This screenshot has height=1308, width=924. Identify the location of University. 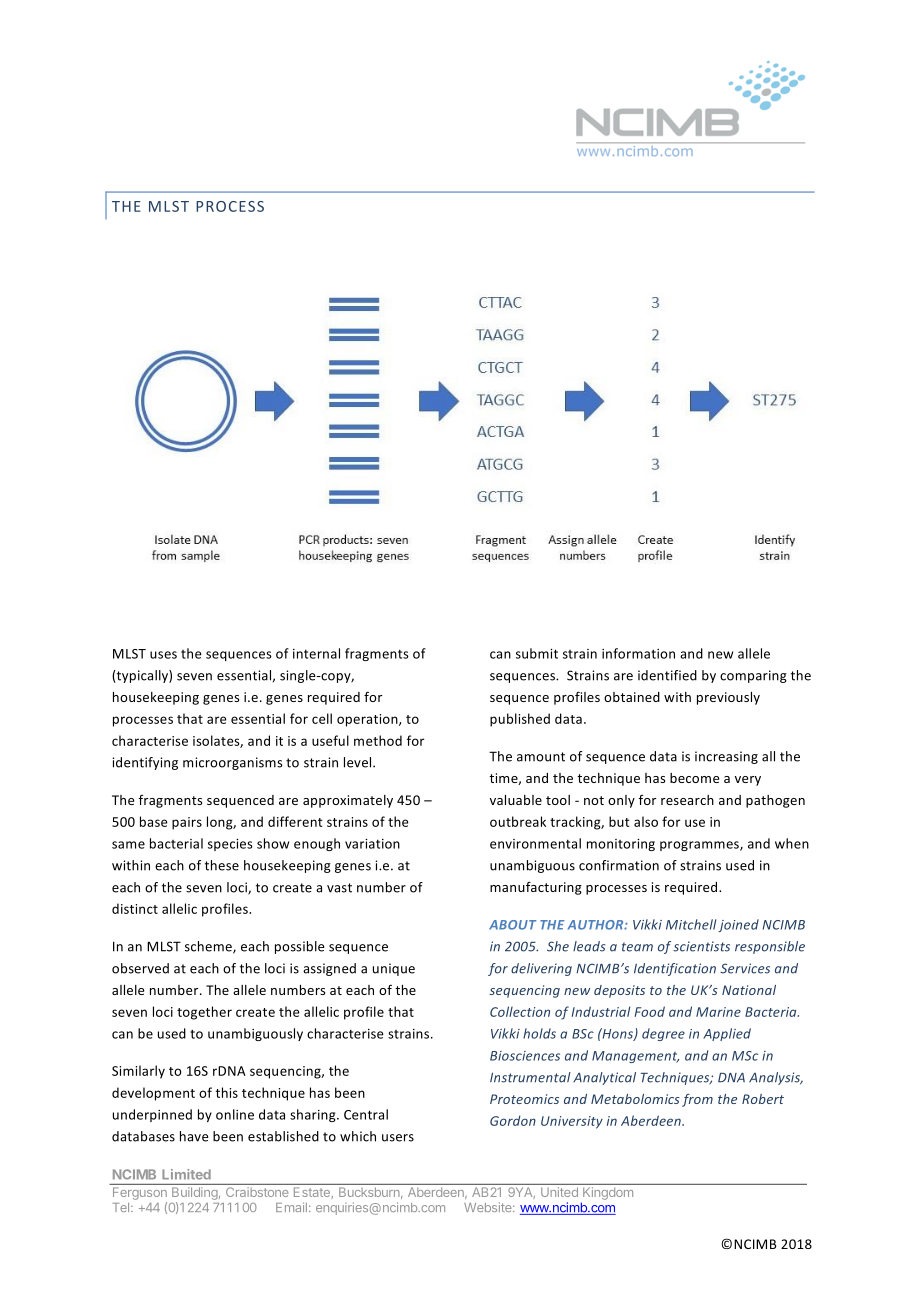
(572, 1122).
